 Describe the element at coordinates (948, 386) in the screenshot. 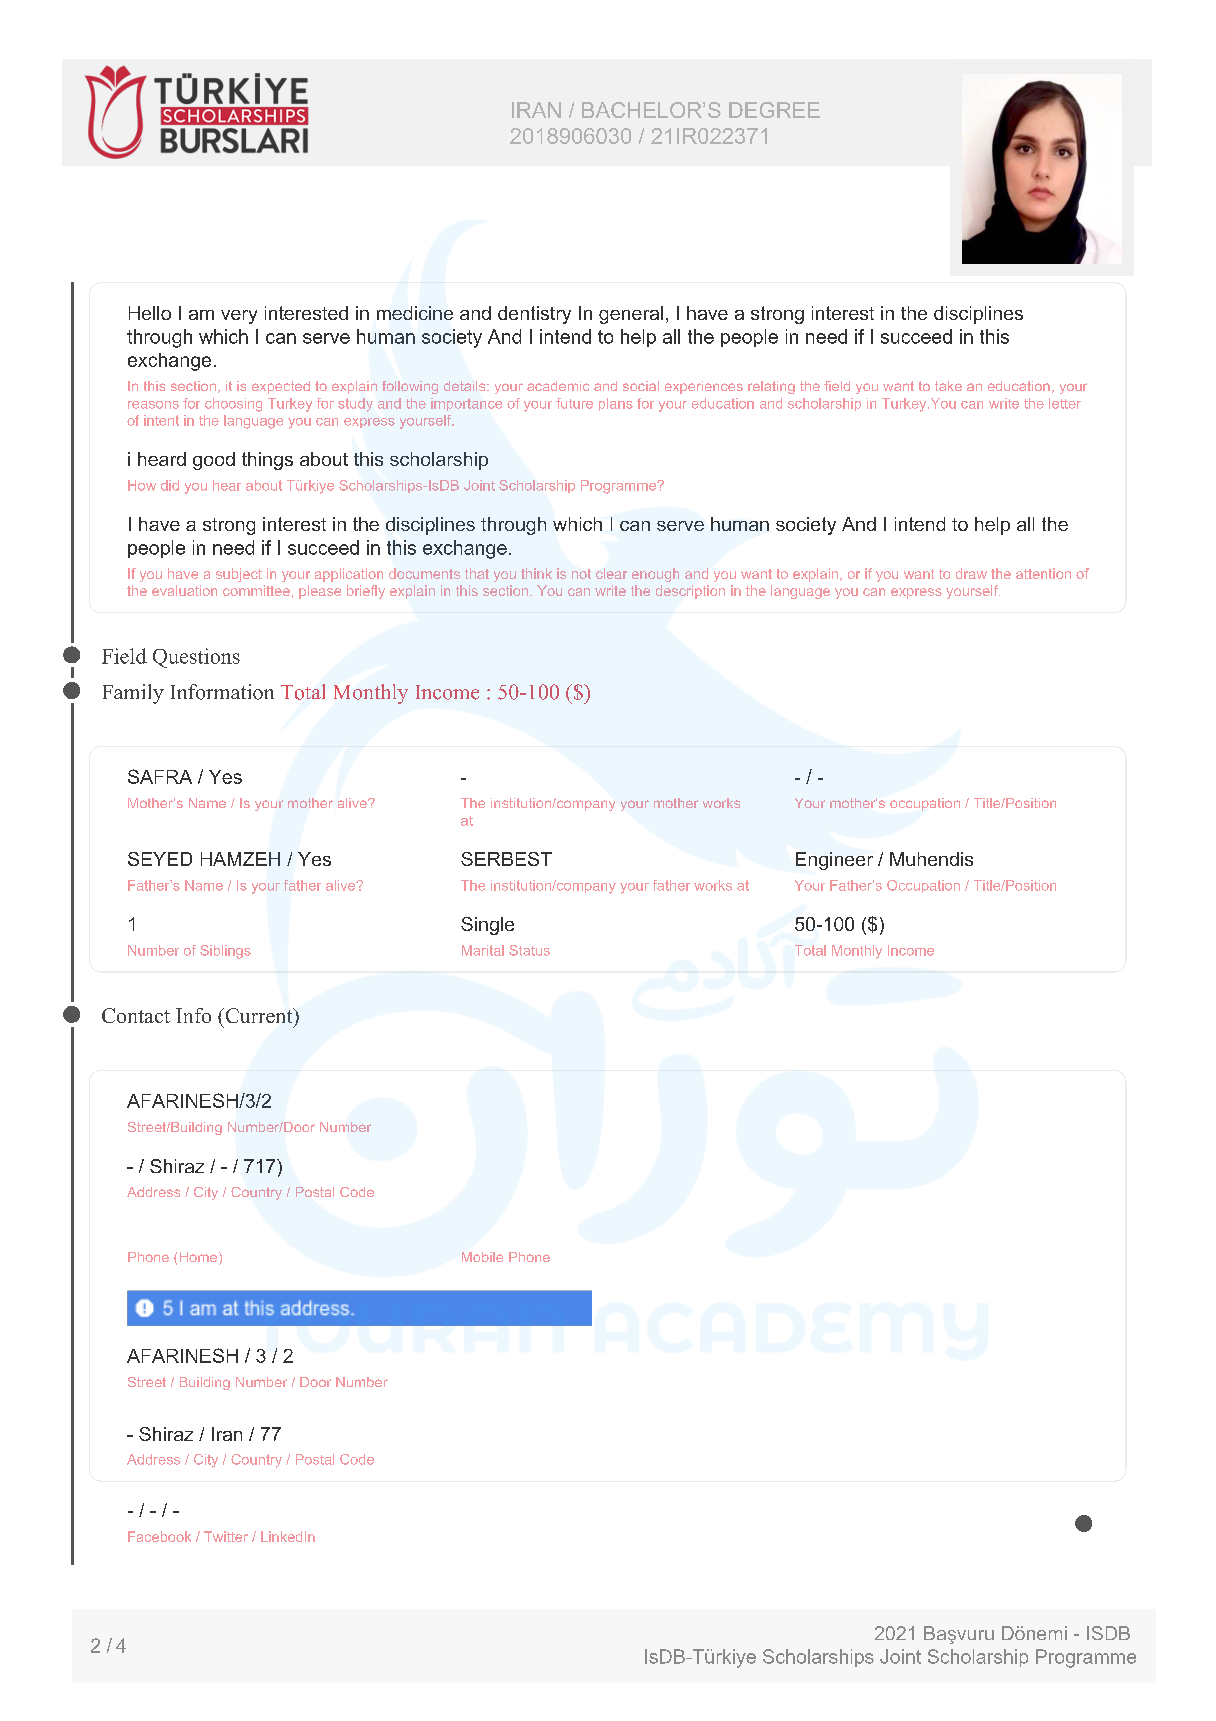

I see `take` at that location.
